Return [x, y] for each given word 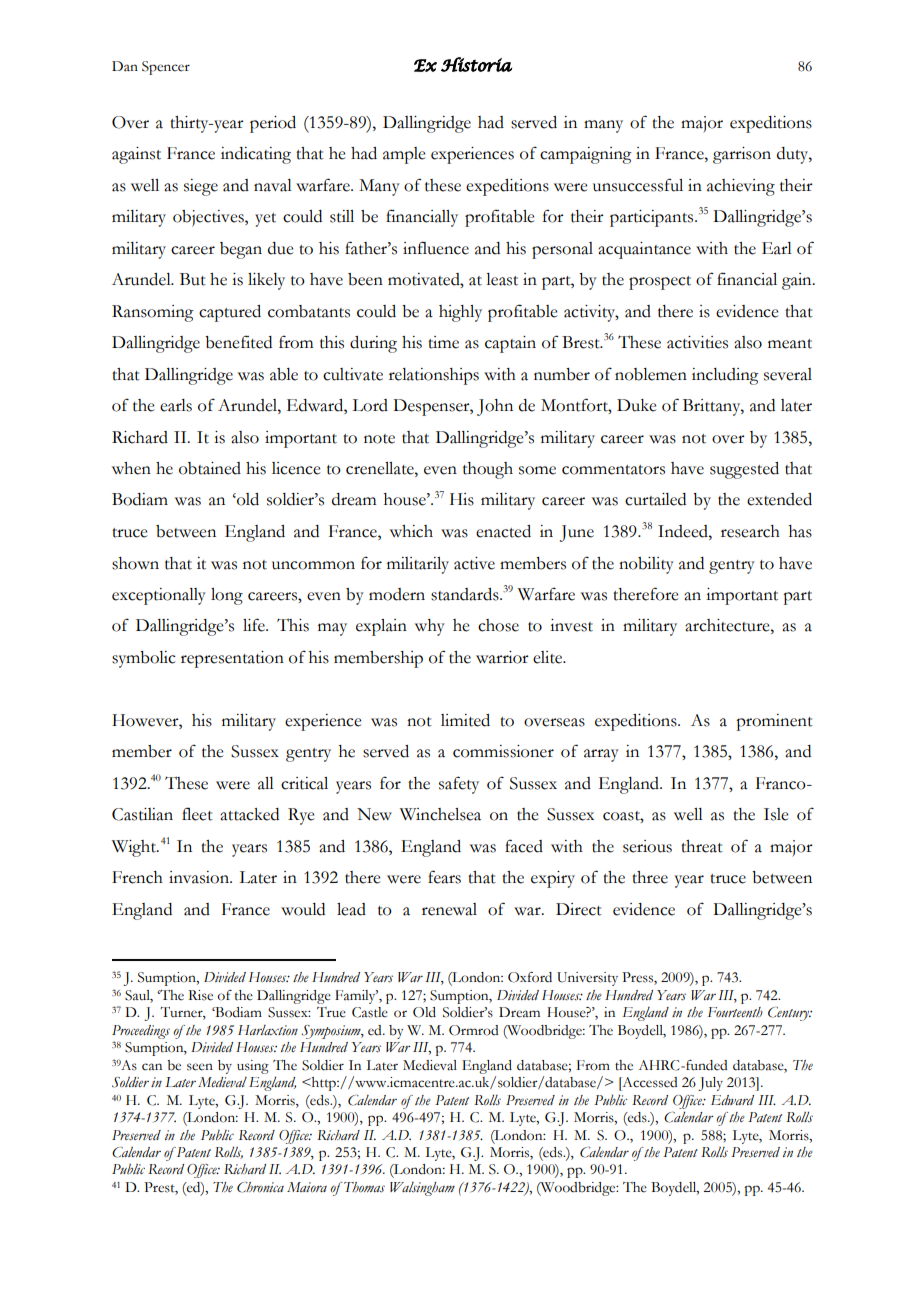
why [430, 627]
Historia [476, 64]
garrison [742, 155]
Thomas [363, 1187]
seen [200, 1067]
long [227, 596]
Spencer [166, 68]
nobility [646, 565]
